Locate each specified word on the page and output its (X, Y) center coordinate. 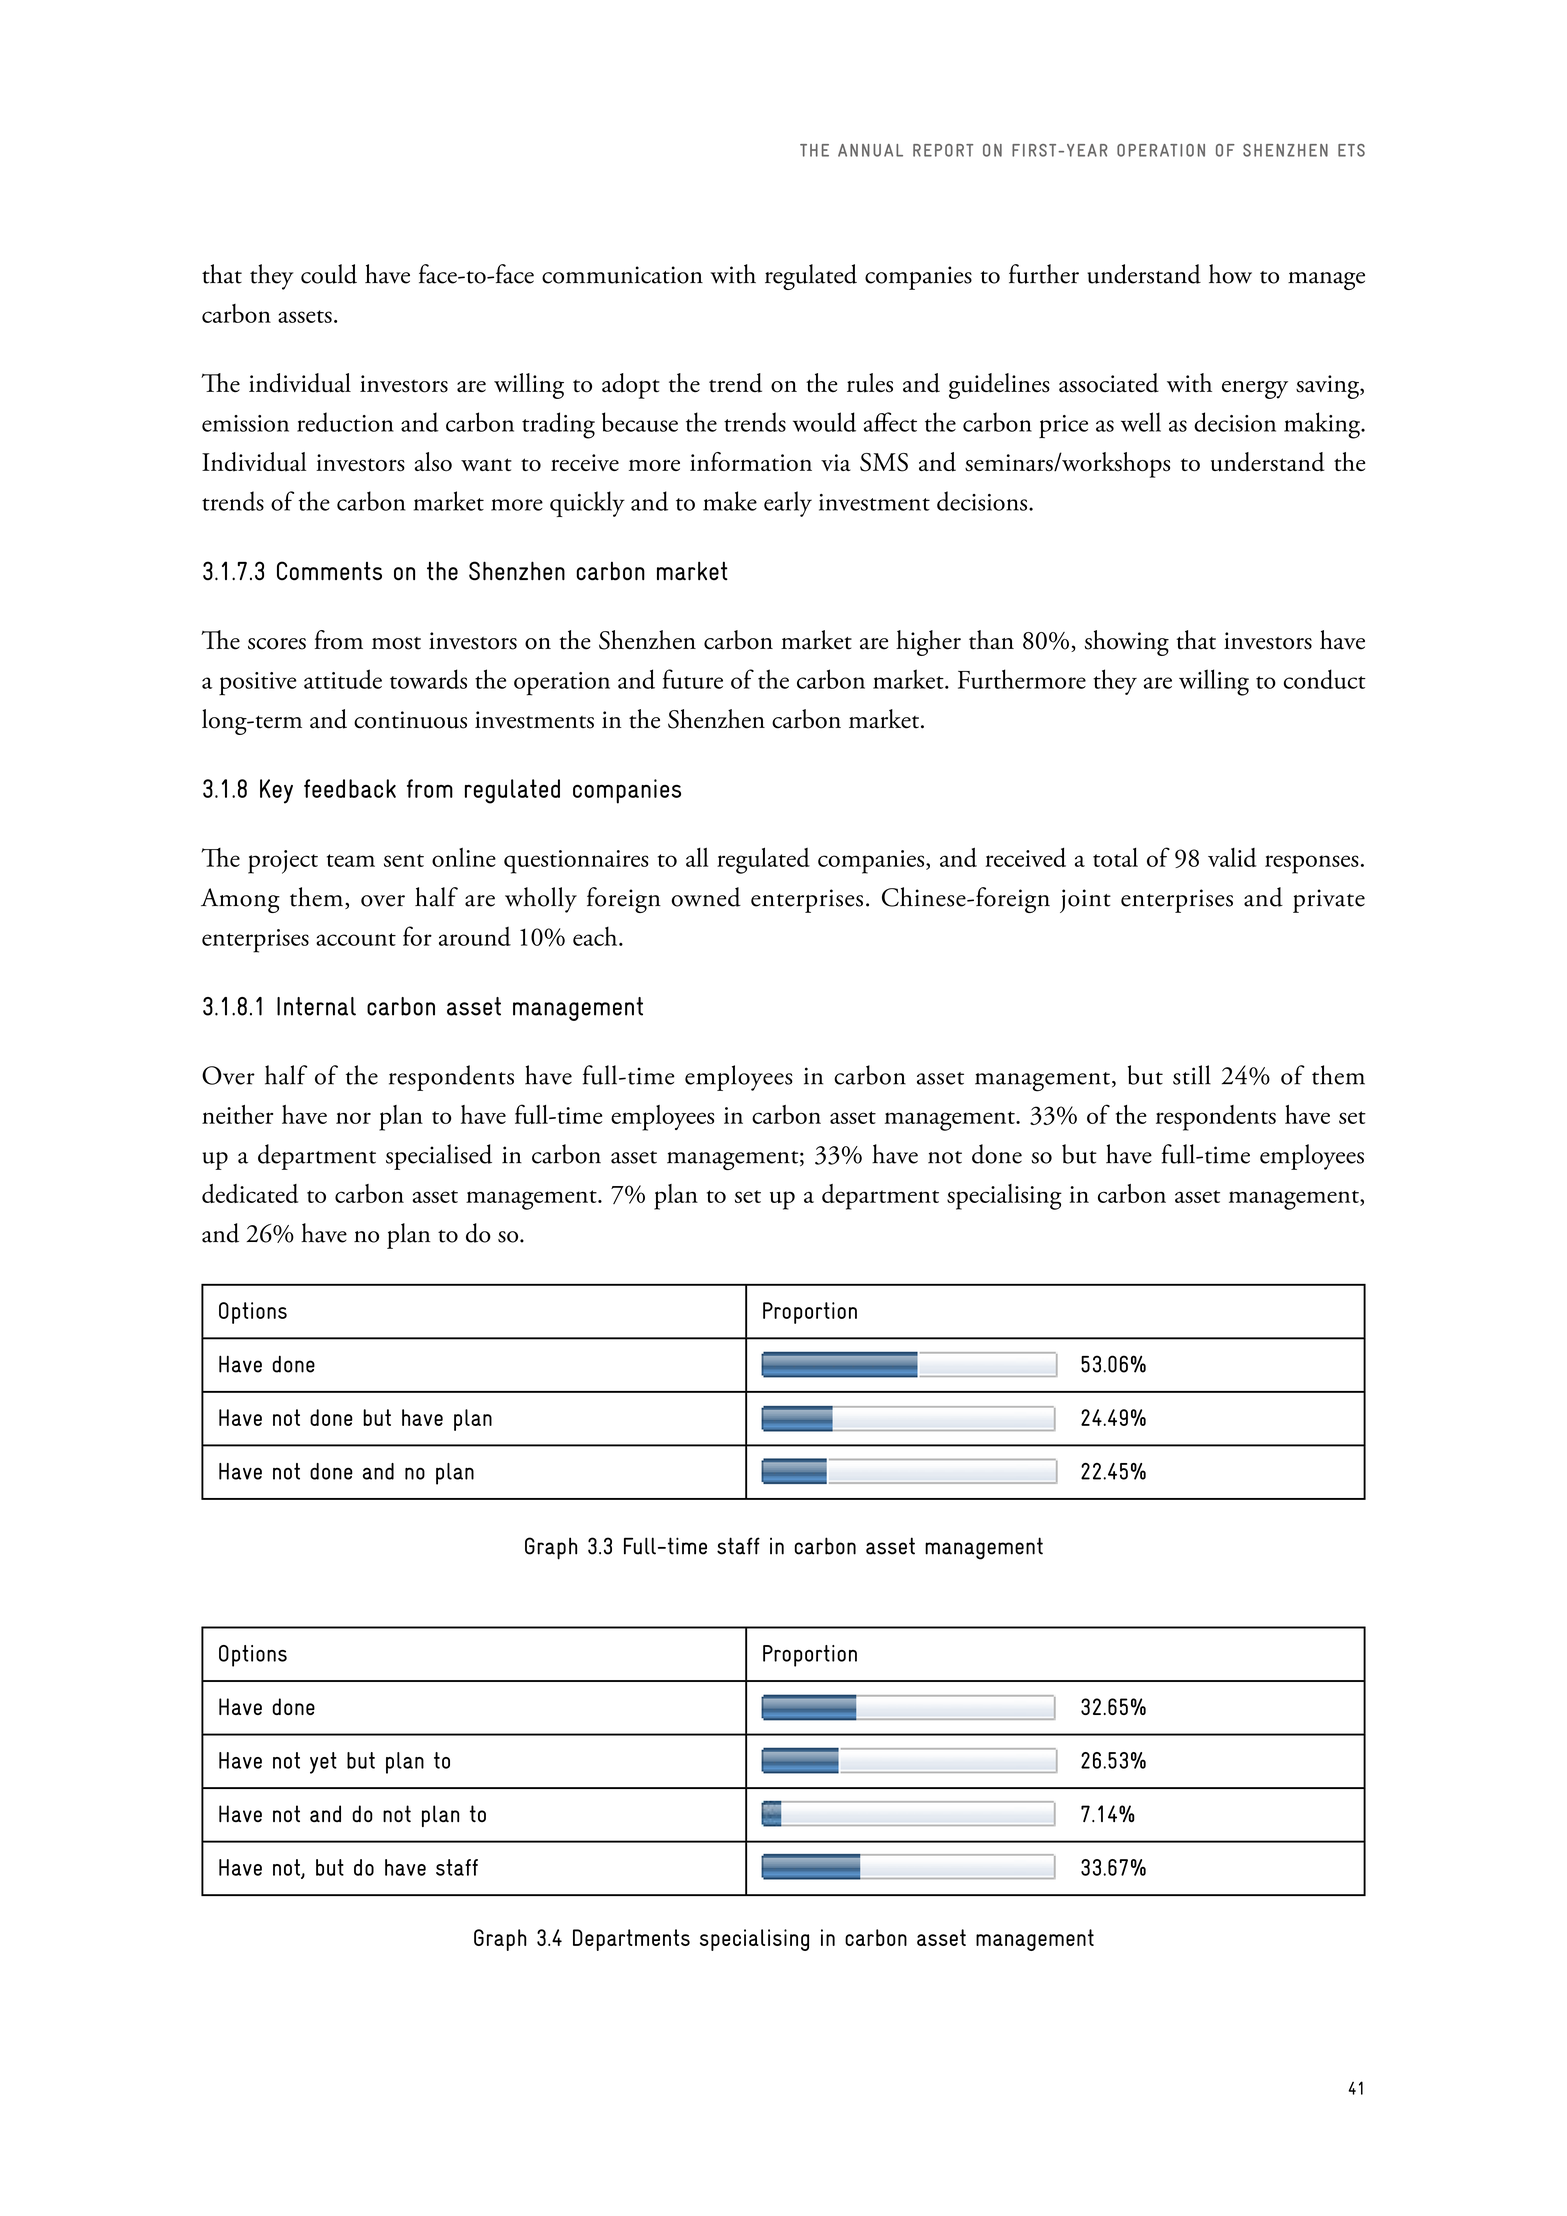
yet (323, 1763)
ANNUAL (870, 150)
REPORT (943, 150)
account (356, 939)
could (329, 274)
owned (706, 897)
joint (1085, 901)
